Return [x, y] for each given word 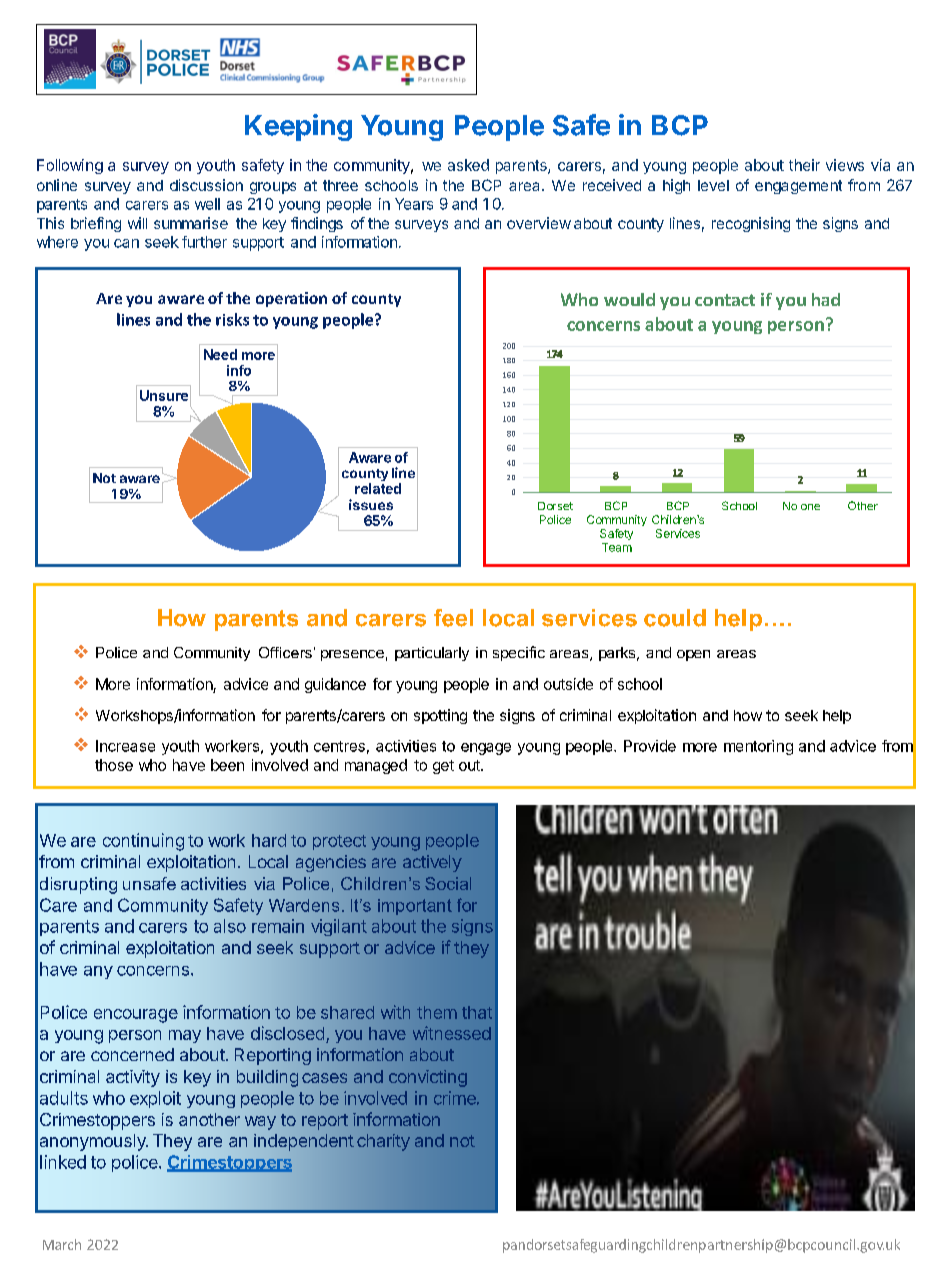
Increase [125, 746]
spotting [440, 716]
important [415, 907]
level [713, 185]
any [98, 972]
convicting [428, 1078]
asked [468, 165]
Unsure [164, 395]
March [62, 1244]
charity [383, 1142]
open [693, 655]
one [810, 507]
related [378, 488]
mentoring [758, 747]
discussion [206, 185]
